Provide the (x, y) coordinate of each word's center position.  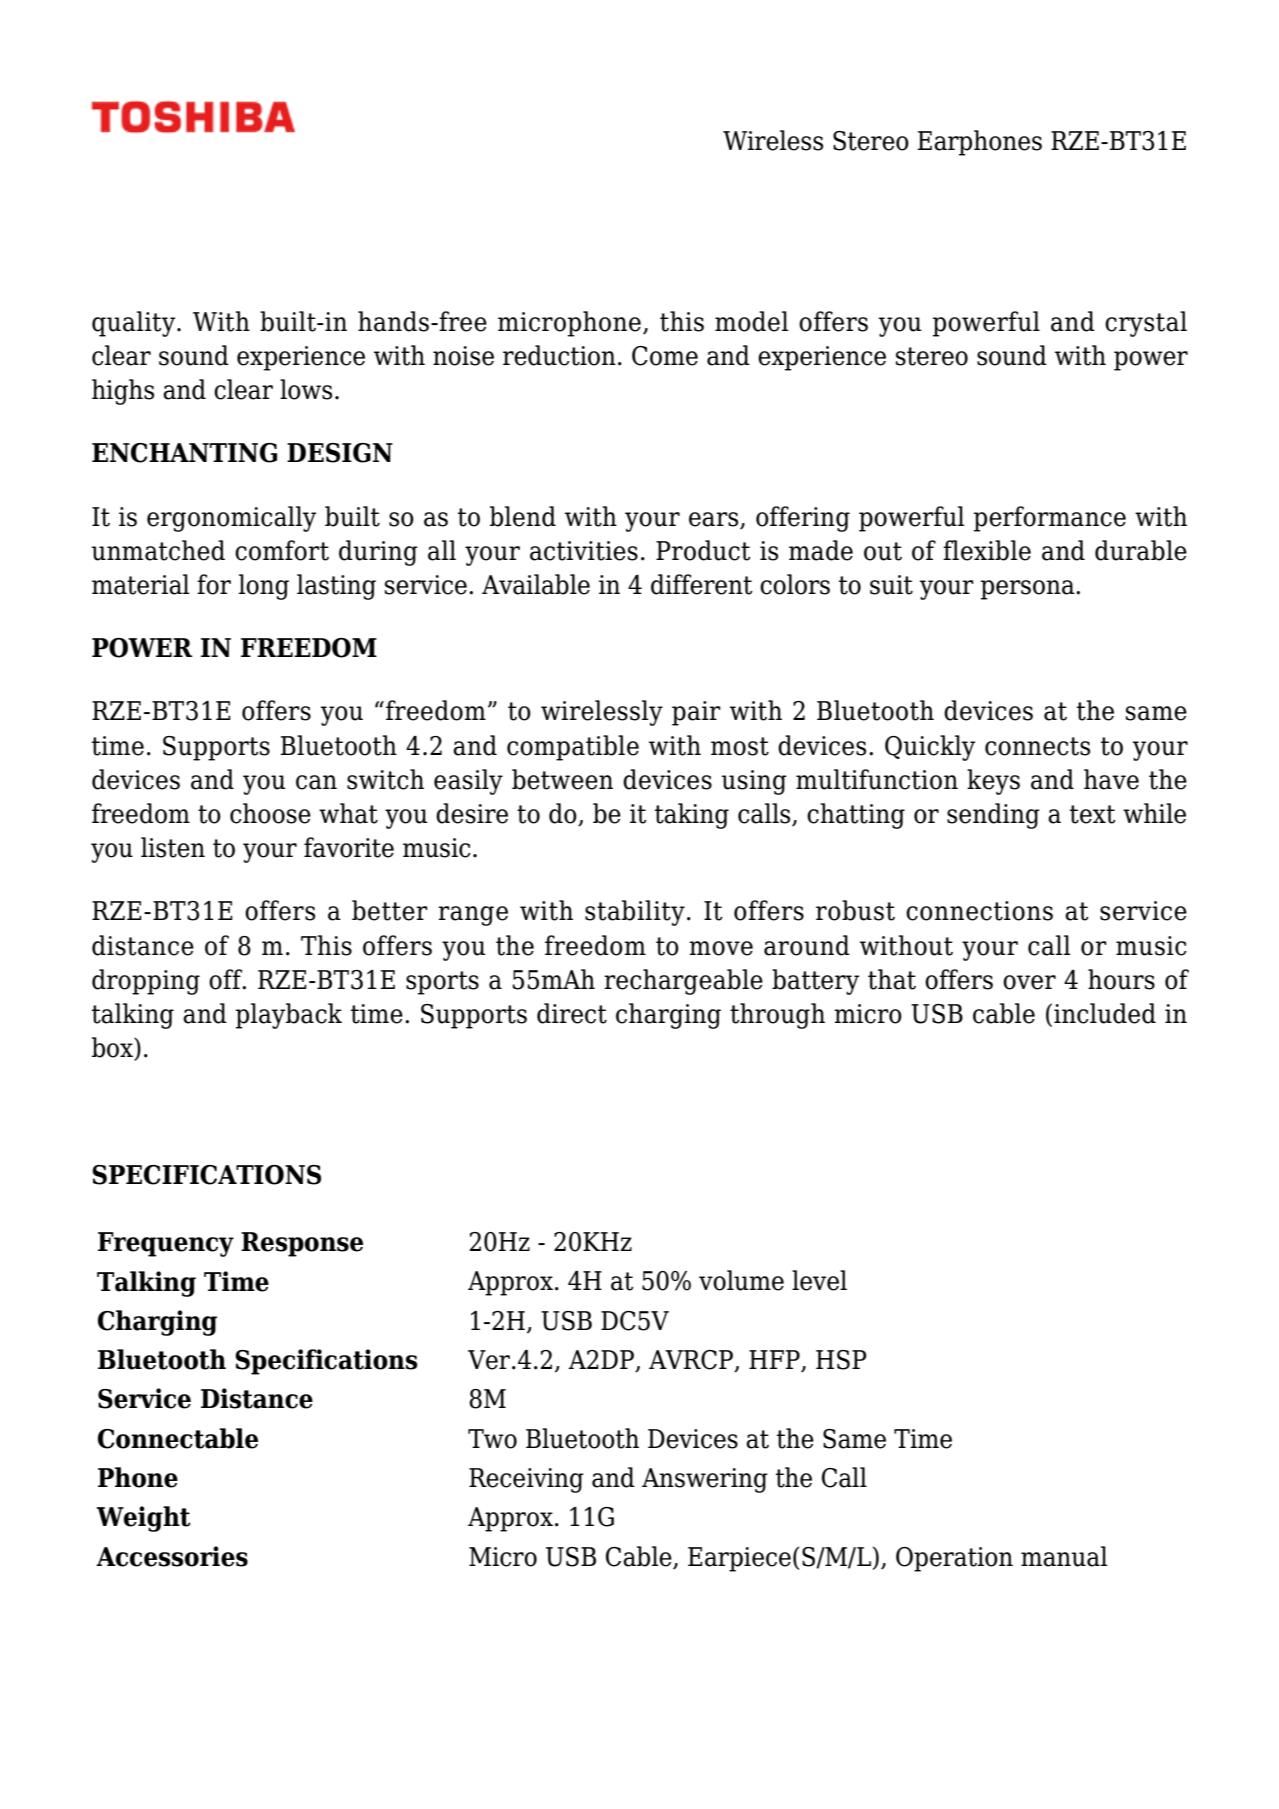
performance (1050, 519)
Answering (705, 1480)
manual (1064, 1556)
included (1105, 1013)
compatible (573, 748)
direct (572, 1013)
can (316, 782)
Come (665, 356)
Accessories (172, 1556)
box (113, 1048)
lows (306, 389)
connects (1037, 746)
